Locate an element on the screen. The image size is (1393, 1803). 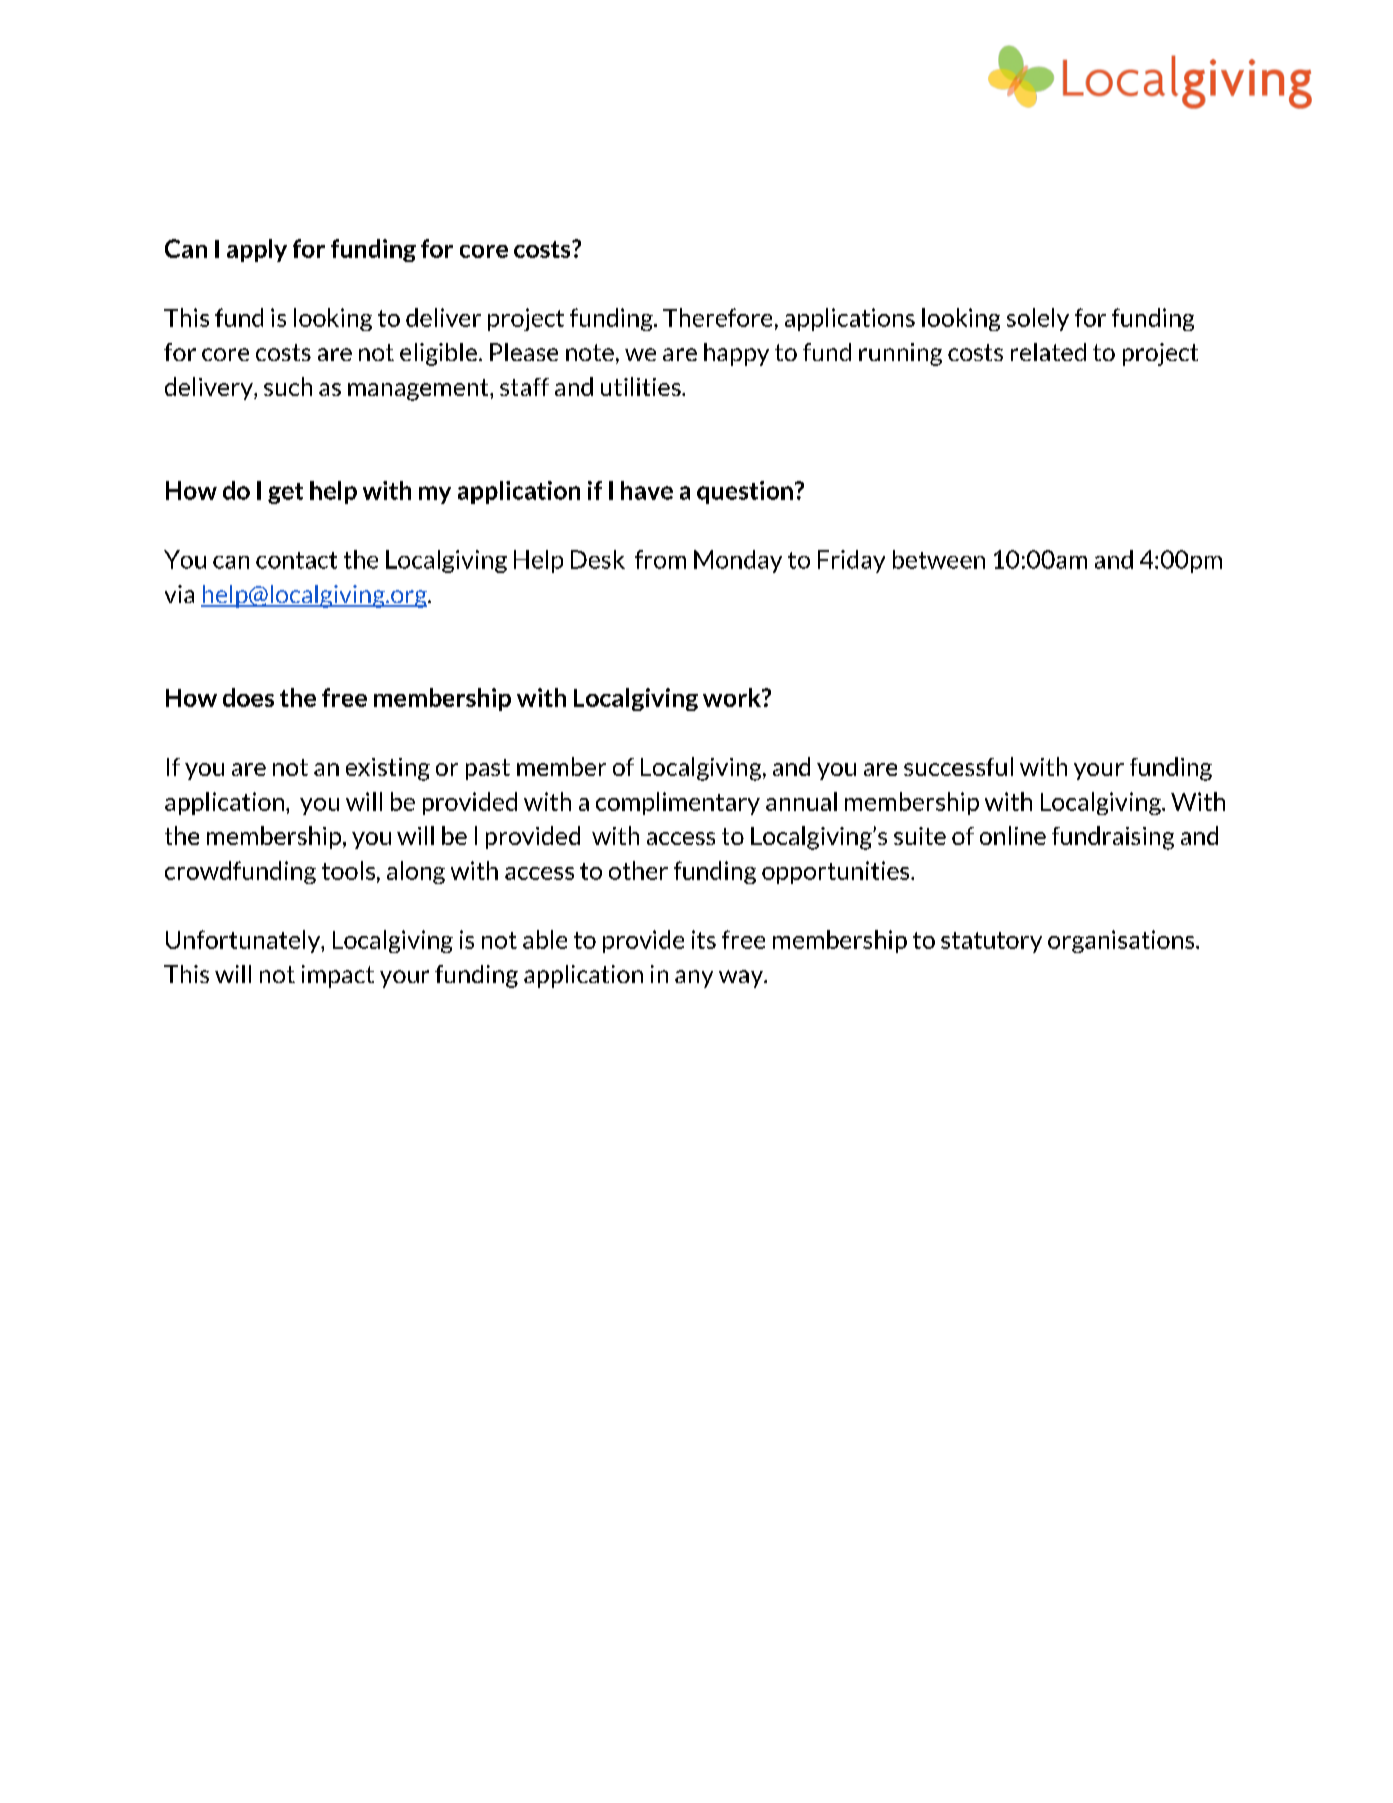
impact is located at coordinates (338, 976).
